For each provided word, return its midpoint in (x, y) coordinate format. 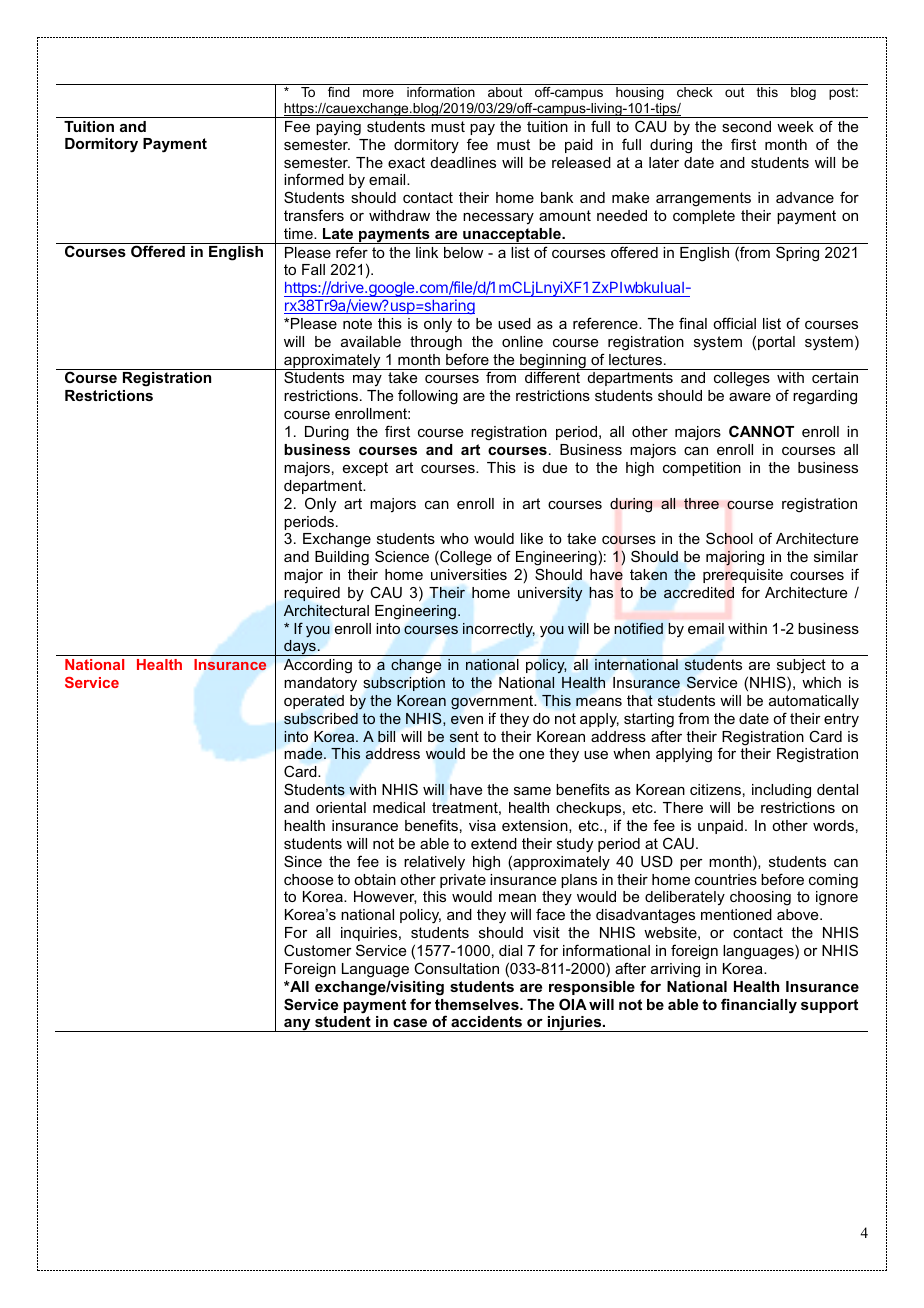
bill (386, 736)
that (640, 700)
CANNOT (761, 431)
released (581, 162)
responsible (592, 988)
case (410, 1023)
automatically (814, 702)
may (367, 380)
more (378, 93)
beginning (553, 362)
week (795, 126)
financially (759, 1006)
